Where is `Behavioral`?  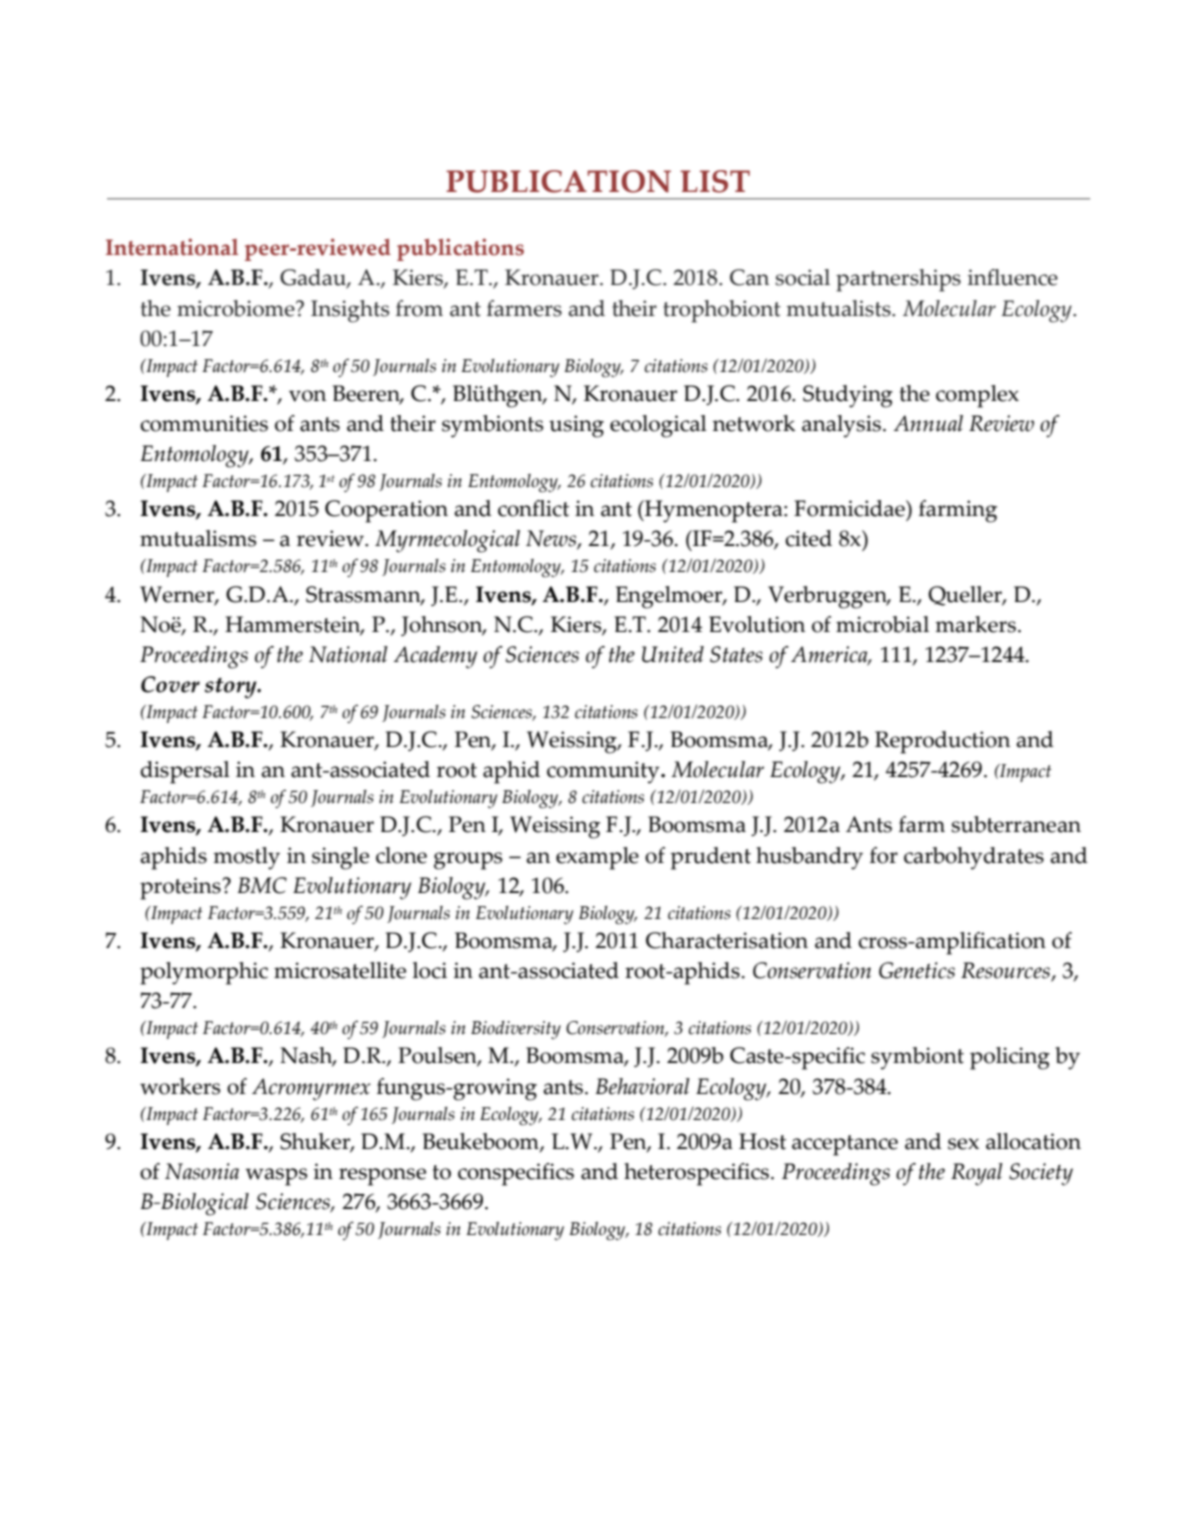 Behavioral is located at coordinates (643, 1086).
